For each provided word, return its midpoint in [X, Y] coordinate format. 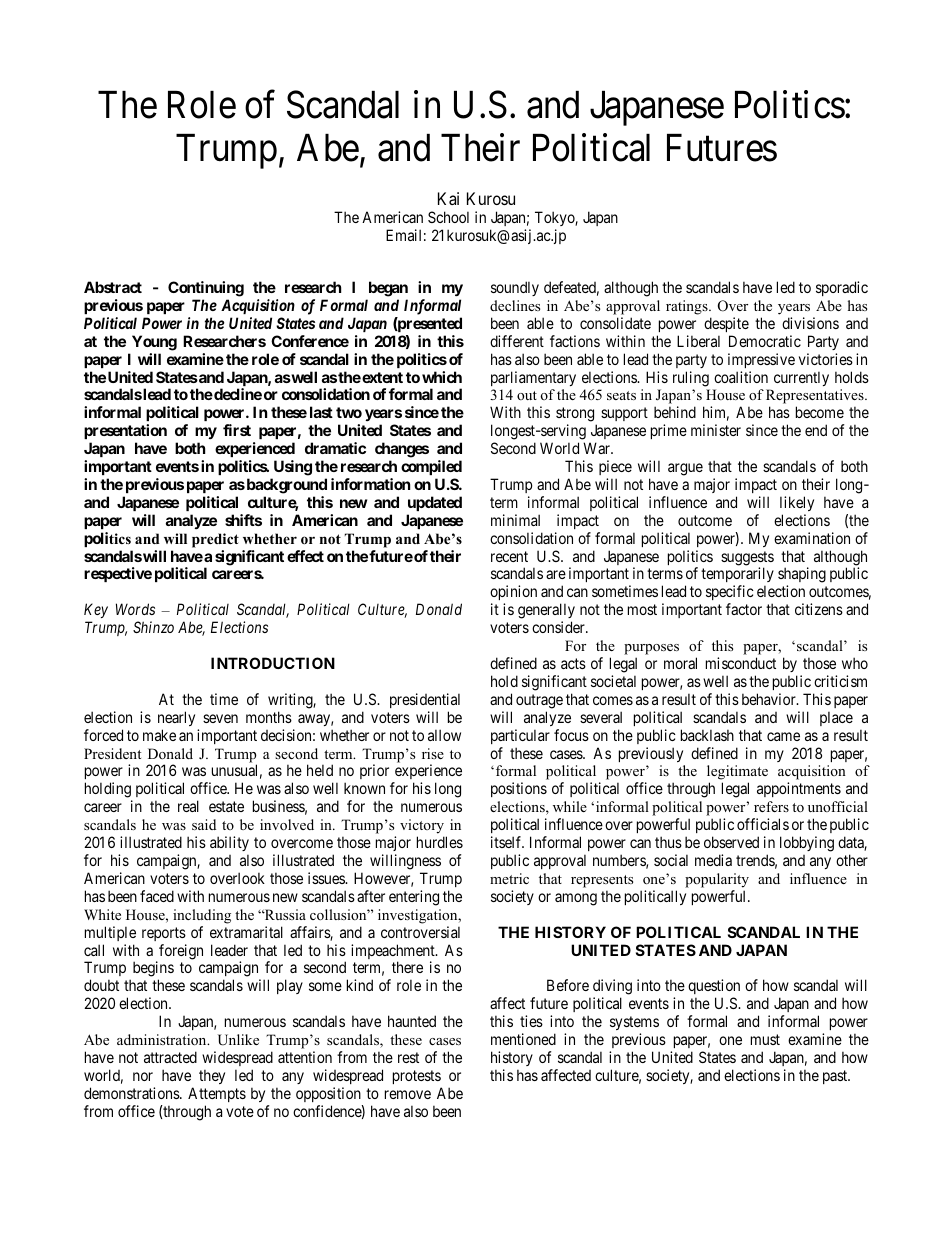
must [765, 1039]
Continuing [206, 289]
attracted [170, 1057]
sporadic [842, 288]
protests [417, 1077]
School [448, 217]
